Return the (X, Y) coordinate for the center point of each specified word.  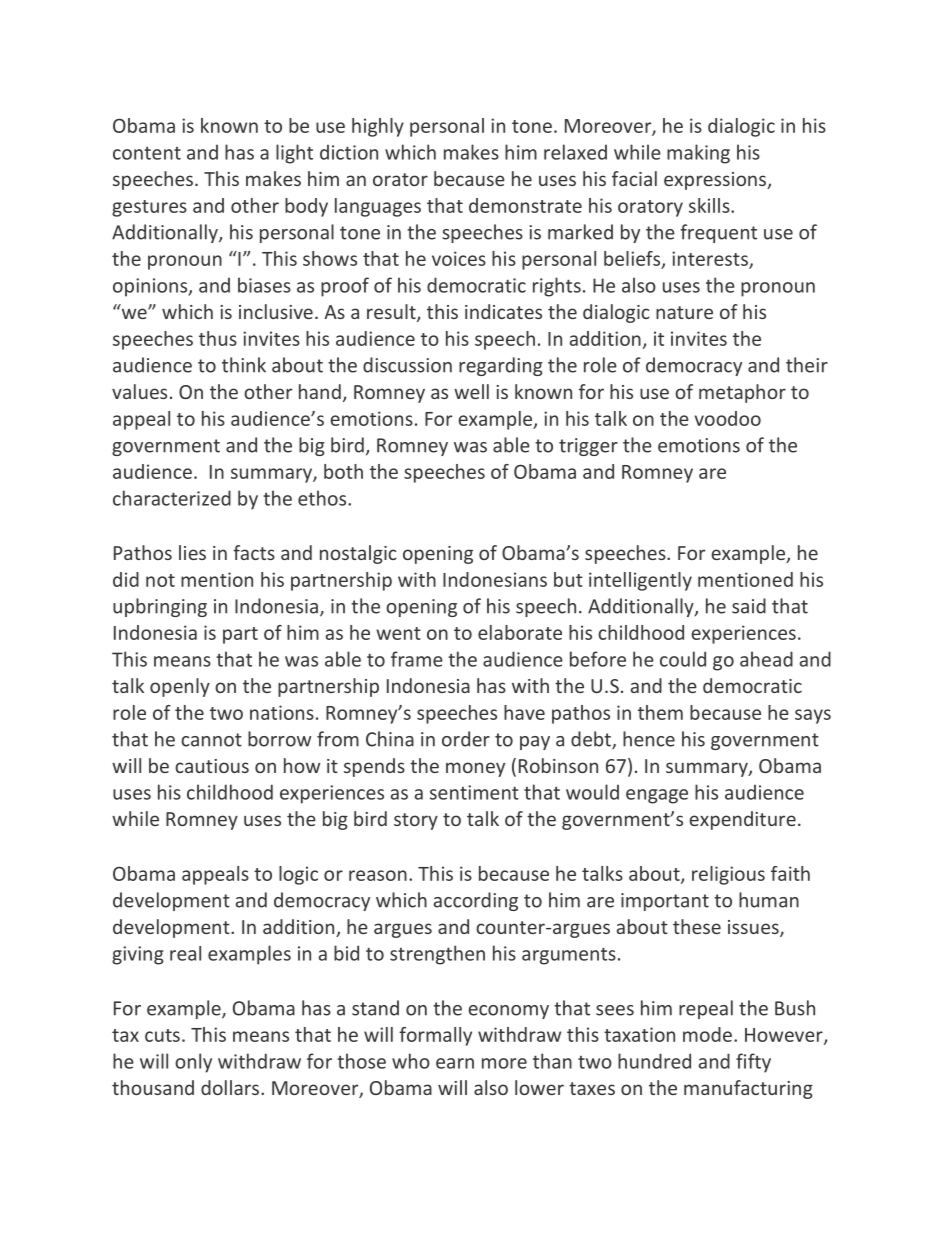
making (698, 154)
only (193, 1063)
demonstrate (525, 205)
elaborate (520, 632)
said (749, 606)
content (147, 153)
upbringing (160, 607)
